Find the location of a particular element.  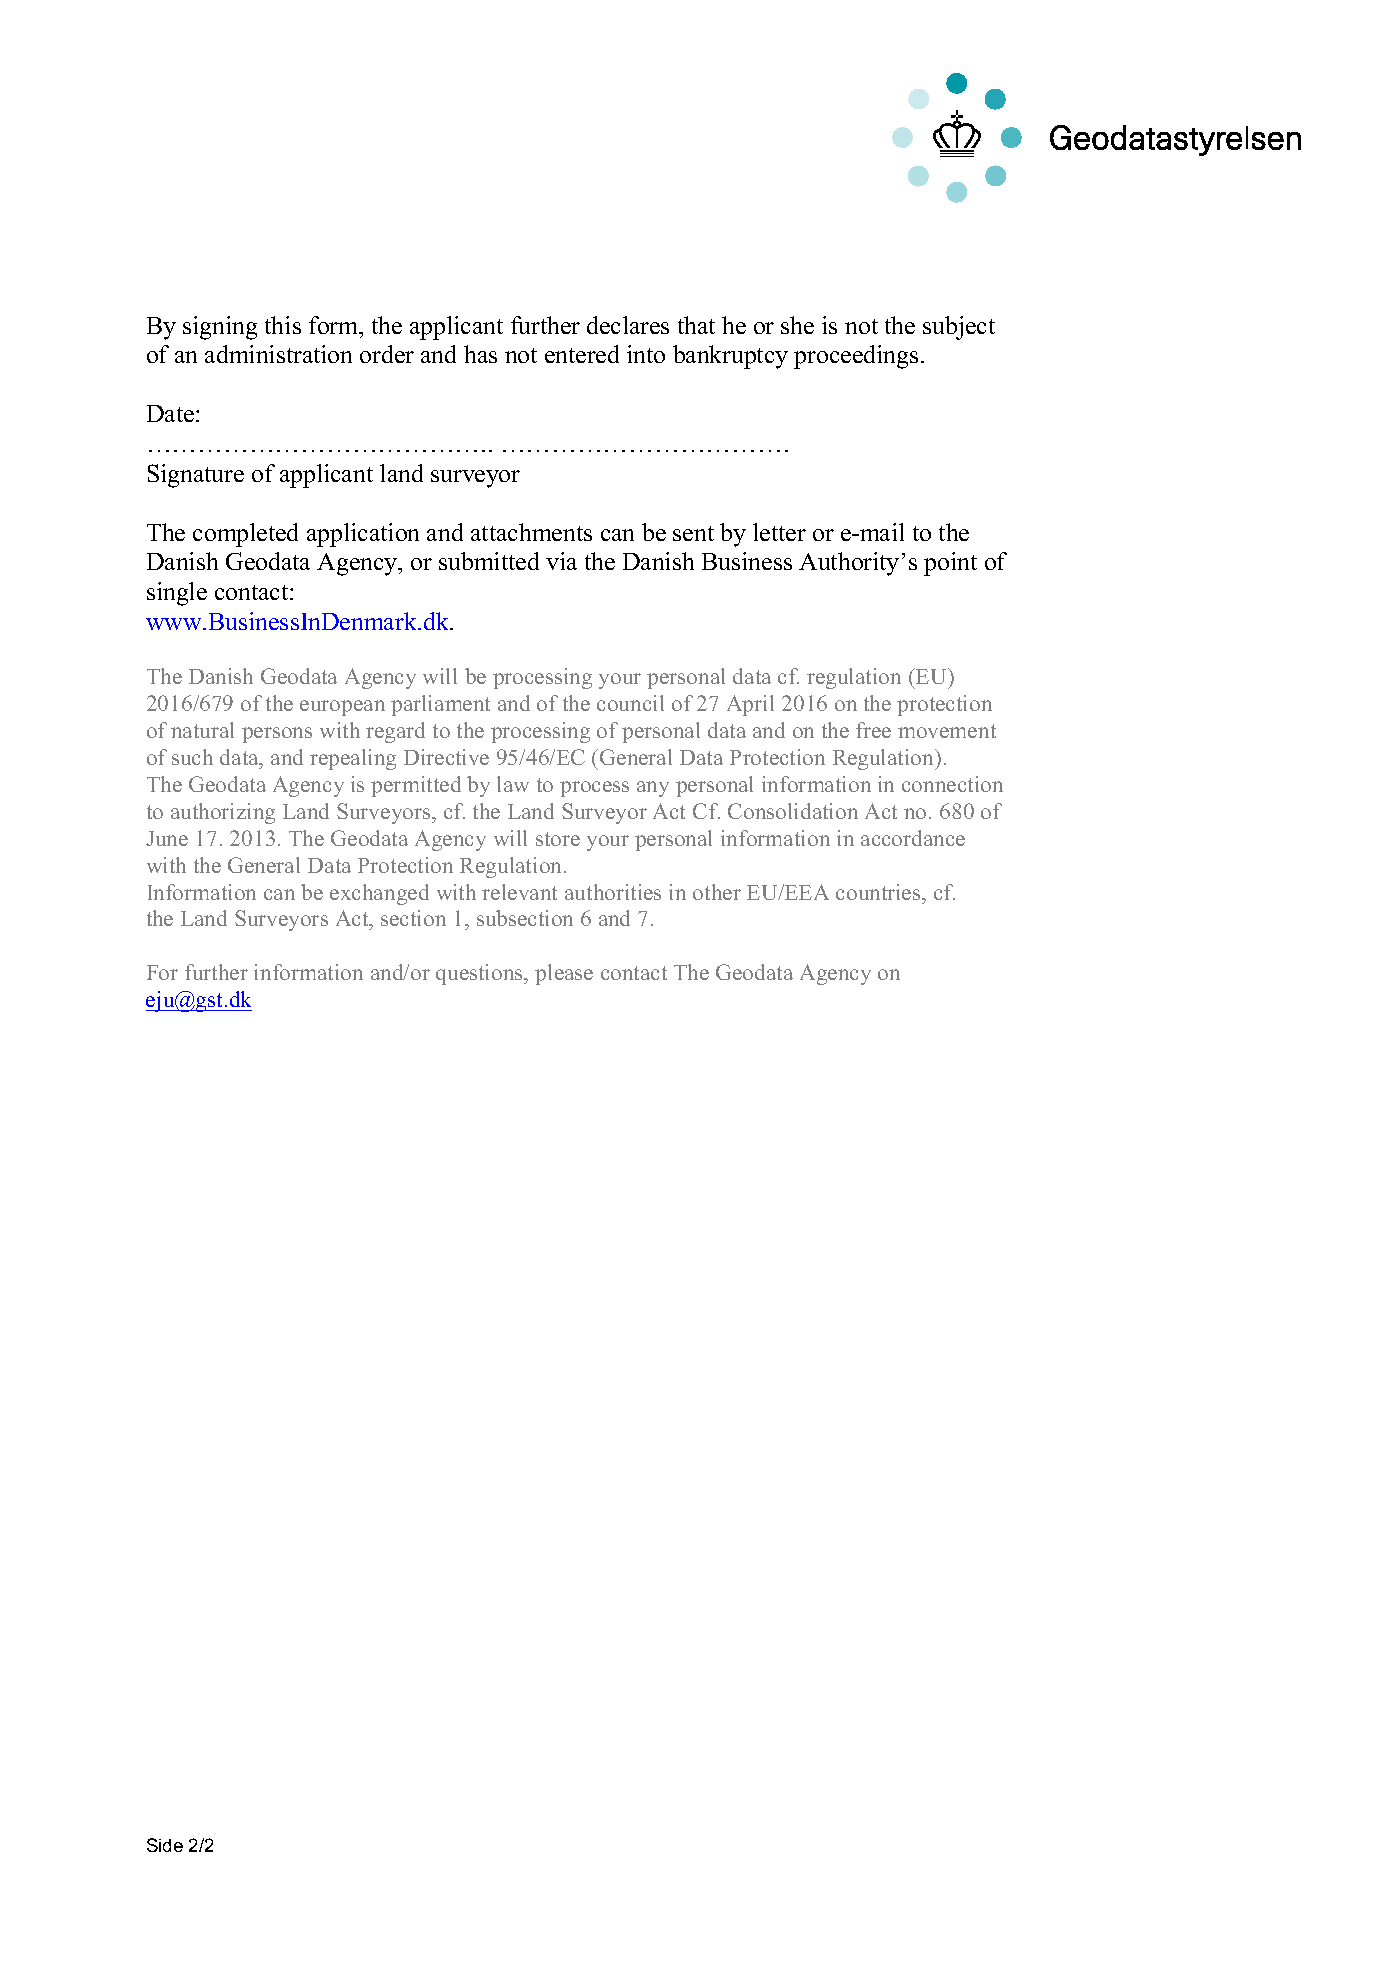

Side is located at coordinates (165, 1845).
